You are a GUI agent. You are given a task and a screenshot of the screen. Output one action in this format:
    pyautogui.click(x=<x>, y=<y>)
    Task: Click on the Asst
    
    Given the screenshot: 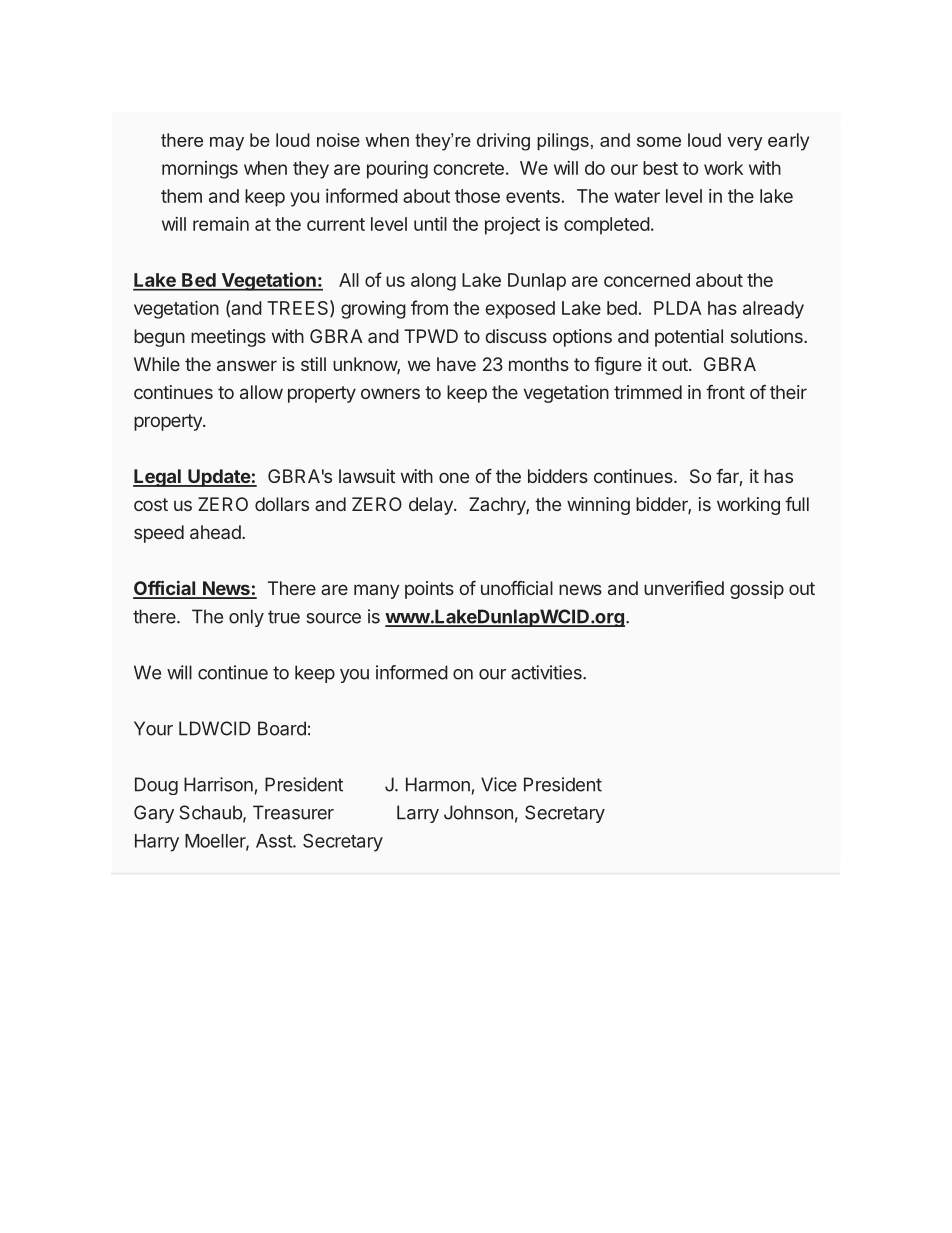 What is the action you would take?
    pyautogui.click(x=275, y=841)
